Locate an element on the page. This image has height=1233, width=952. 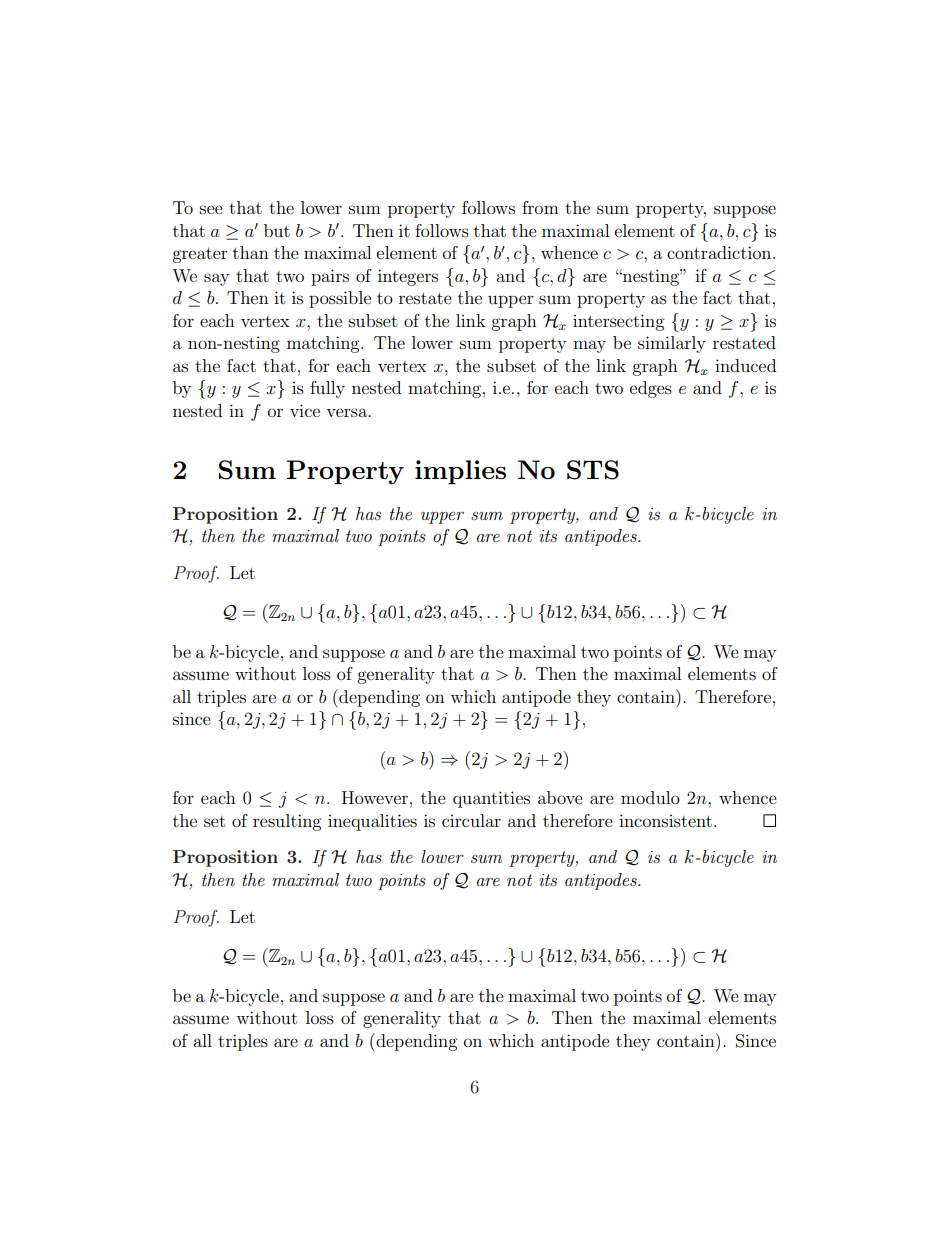
from is located at coordinates (540, 207).
